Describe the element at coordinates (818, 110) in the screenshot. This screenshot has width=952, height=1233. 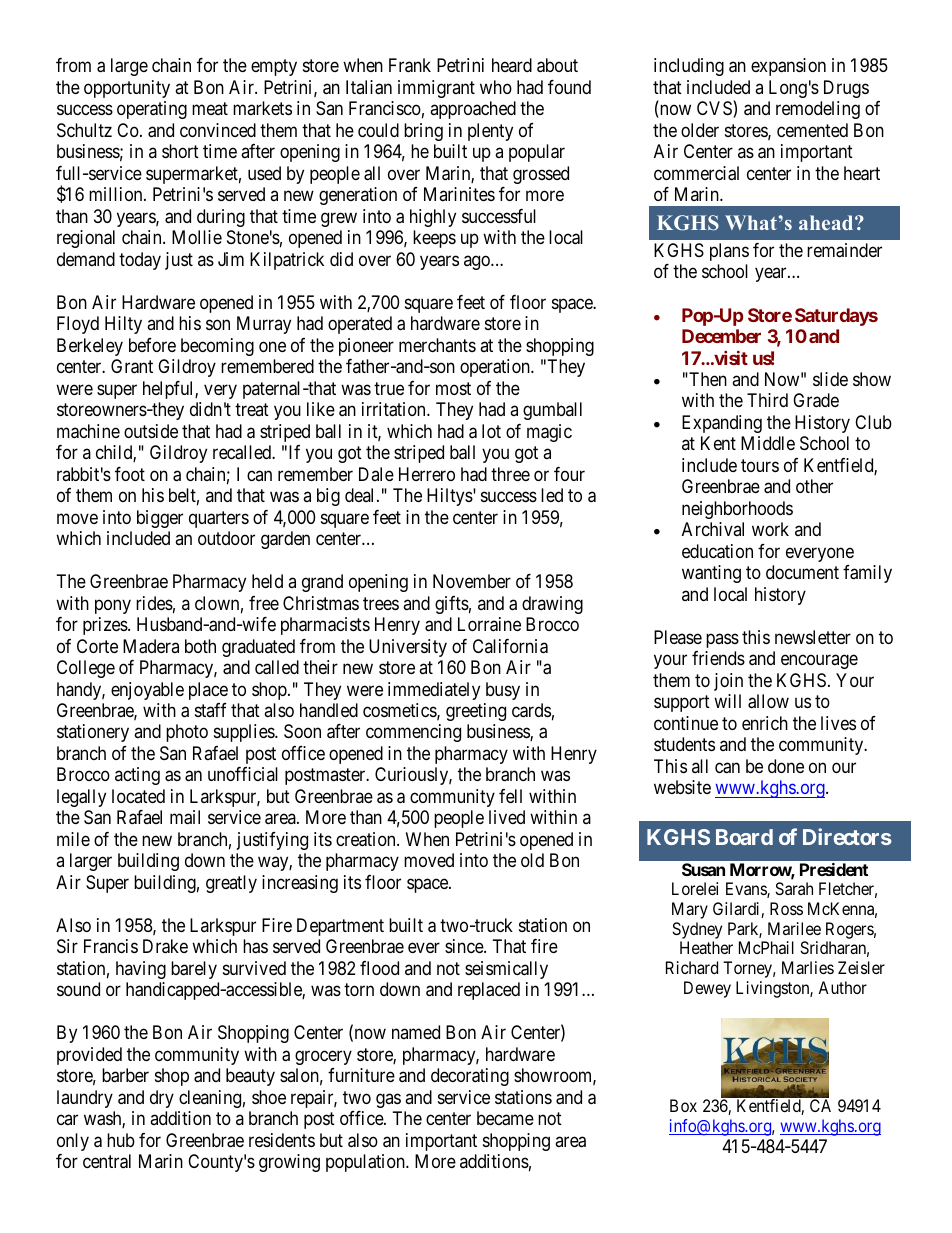
I see `remodeling` at that location.
